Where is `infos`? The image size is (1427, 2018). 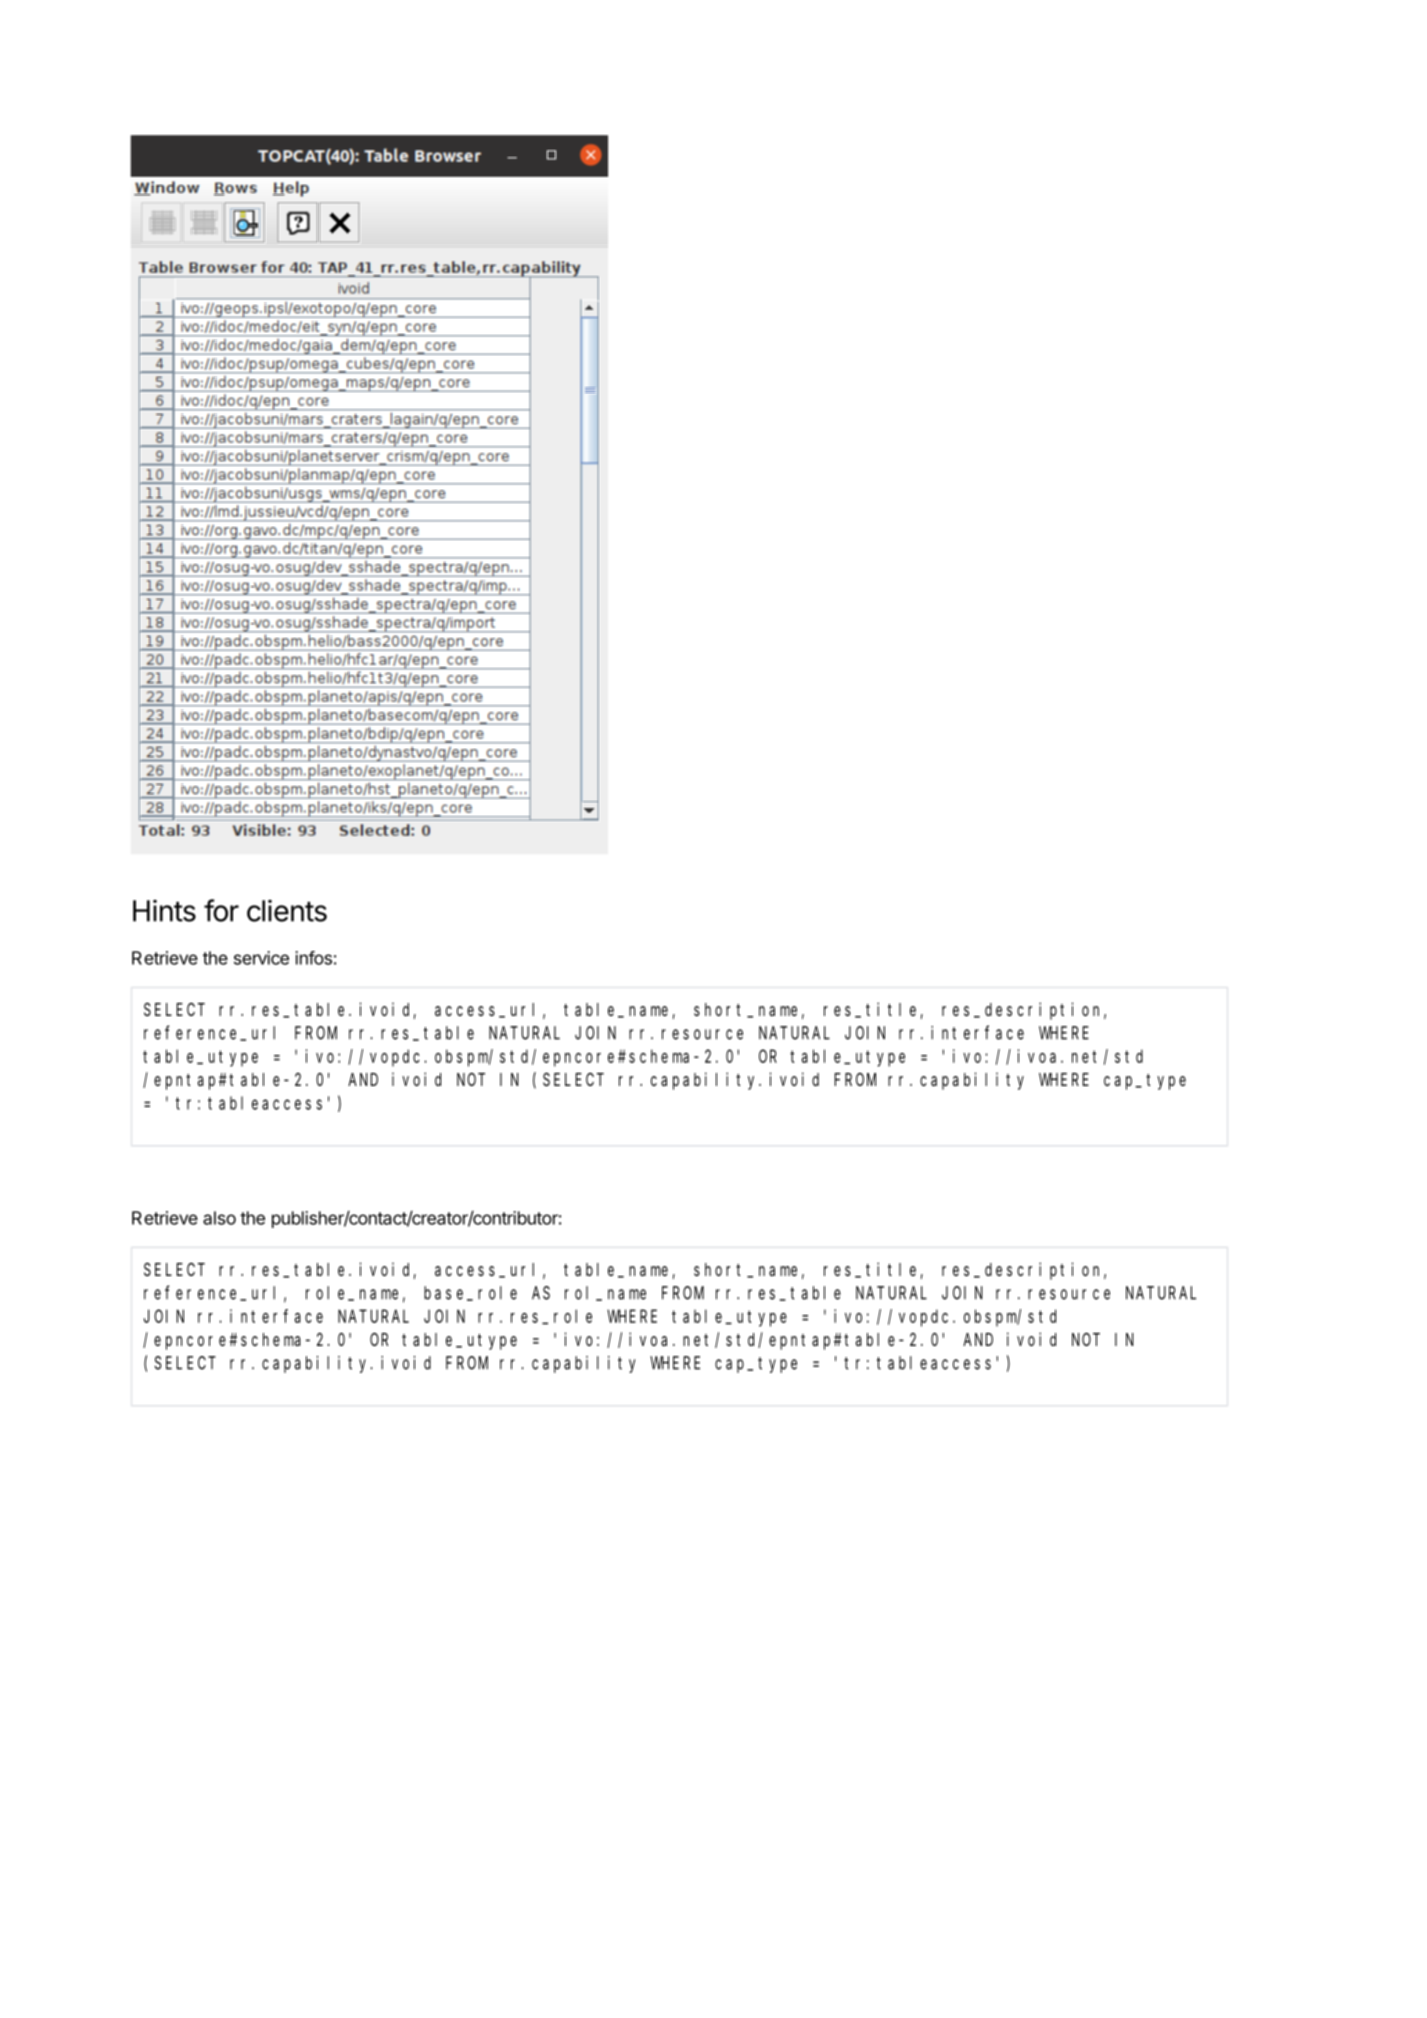
infos is located at coordinates (313, 958).
